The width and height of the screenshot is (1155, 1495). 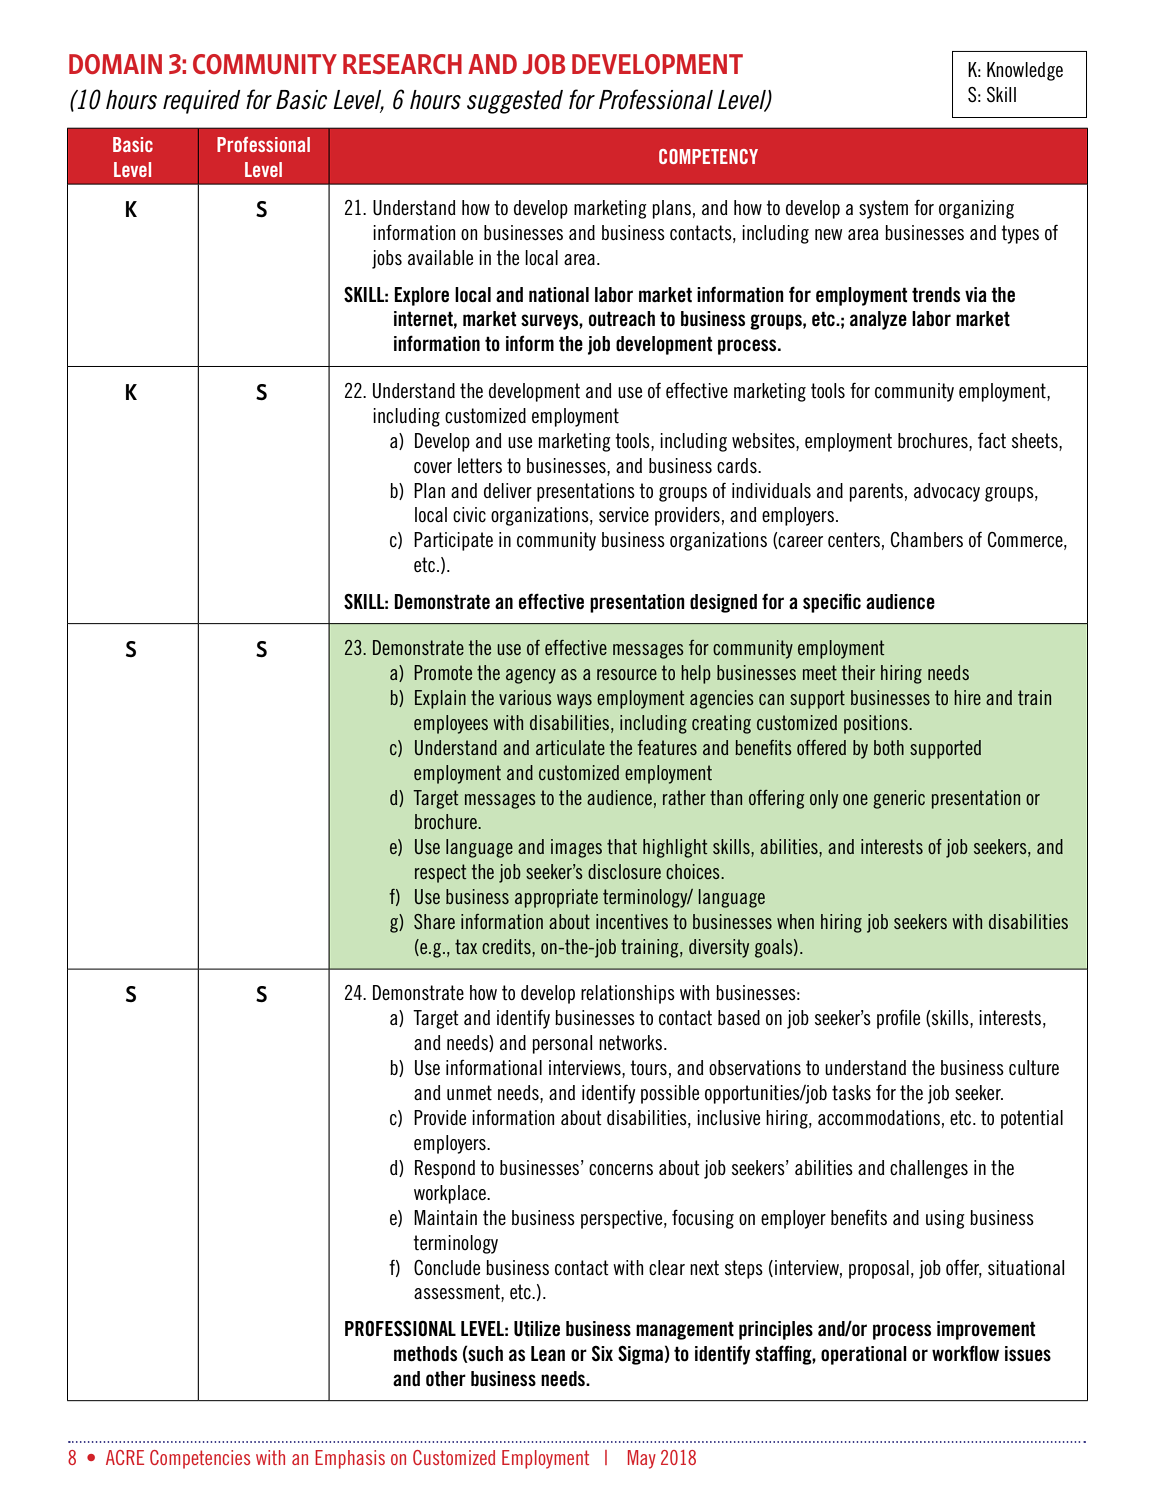 I want to click on profile, so click(x=898, y=1019).
